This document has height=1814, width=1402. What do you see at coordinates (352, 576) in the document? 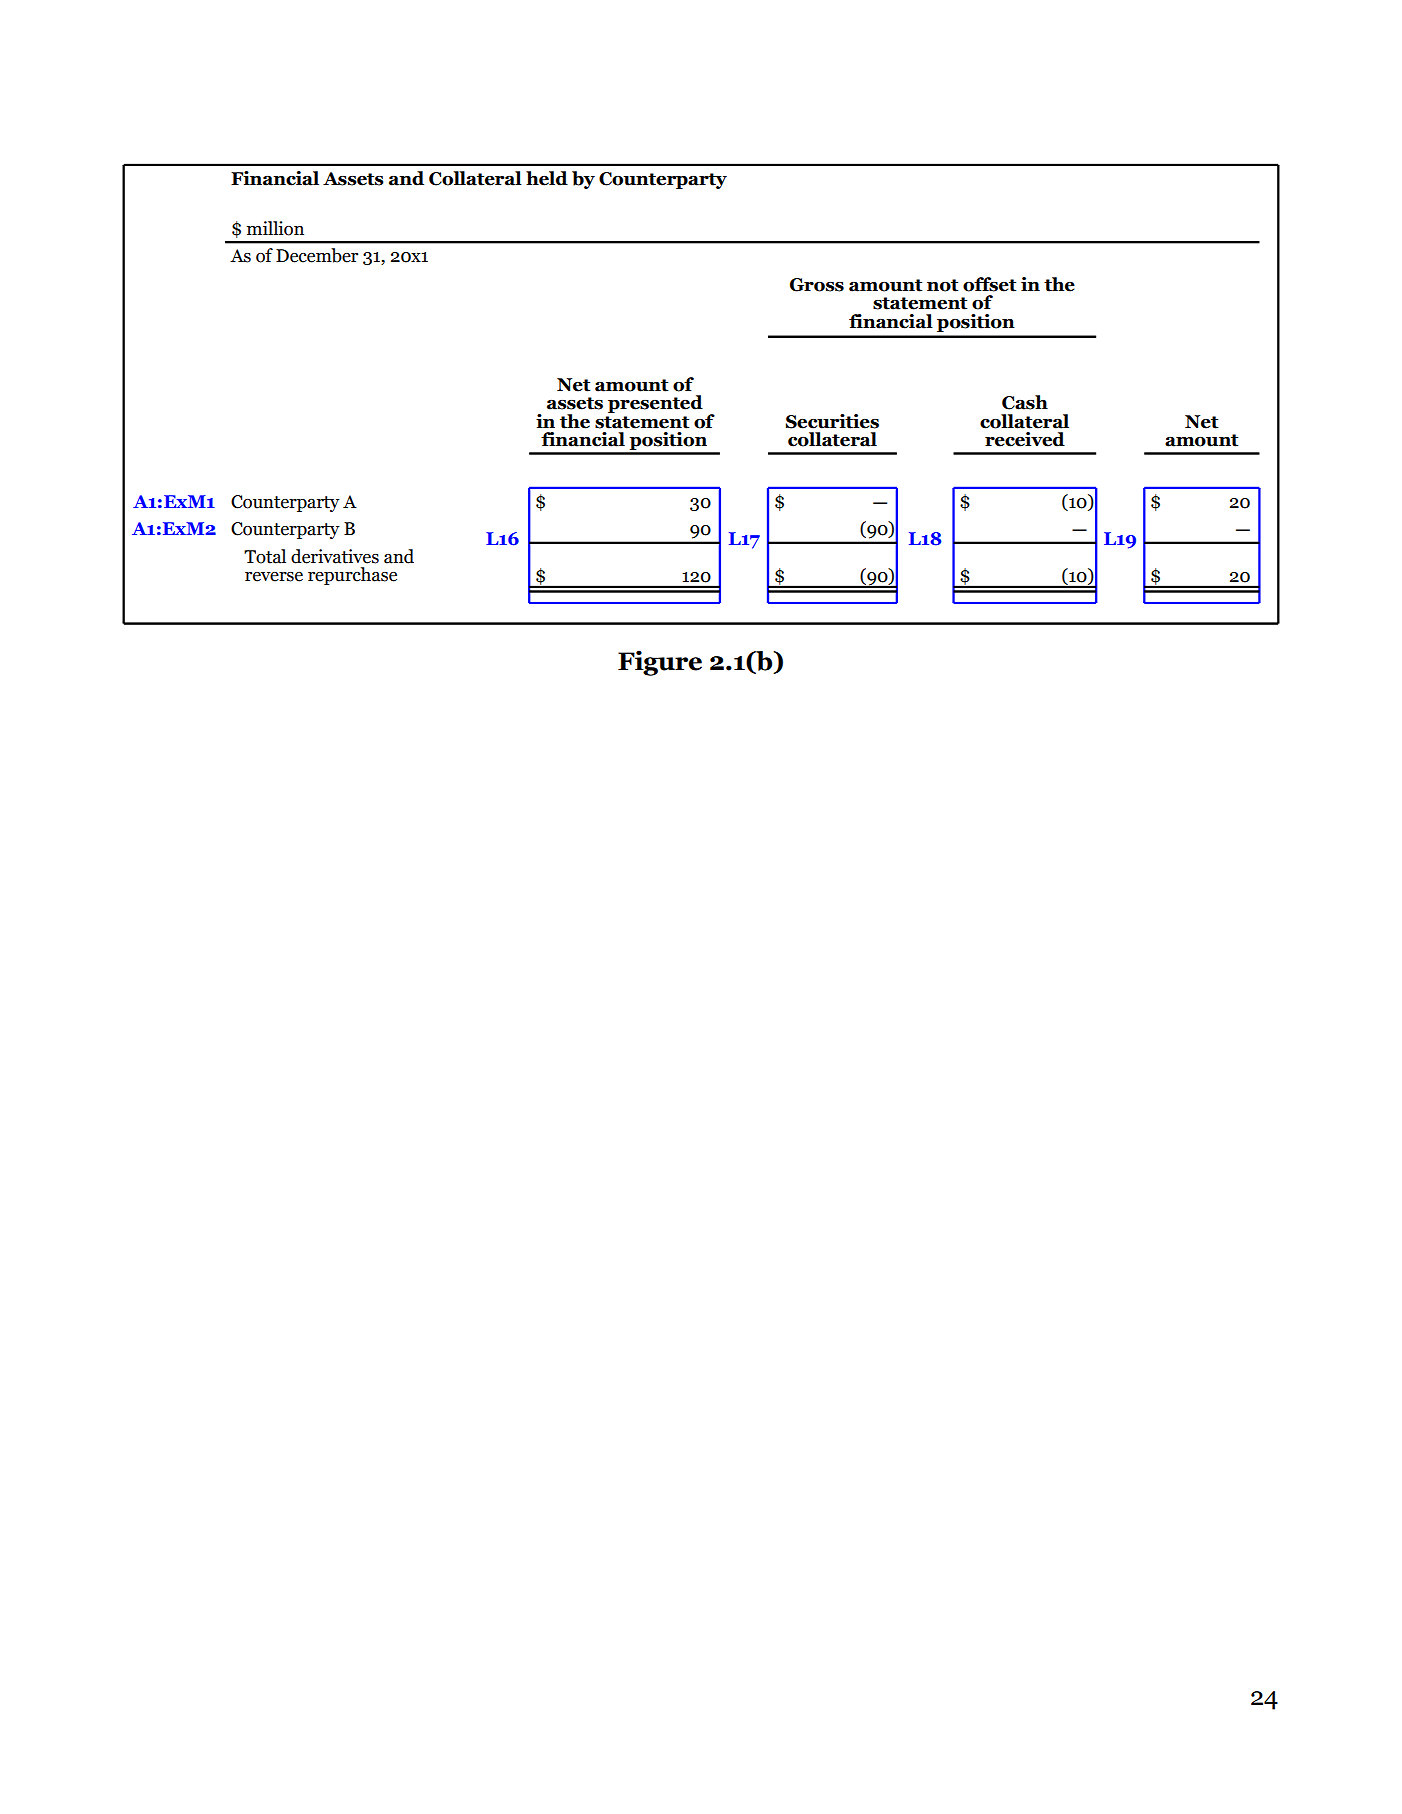
I see `repurchase` at bounding box center [352, 576].
